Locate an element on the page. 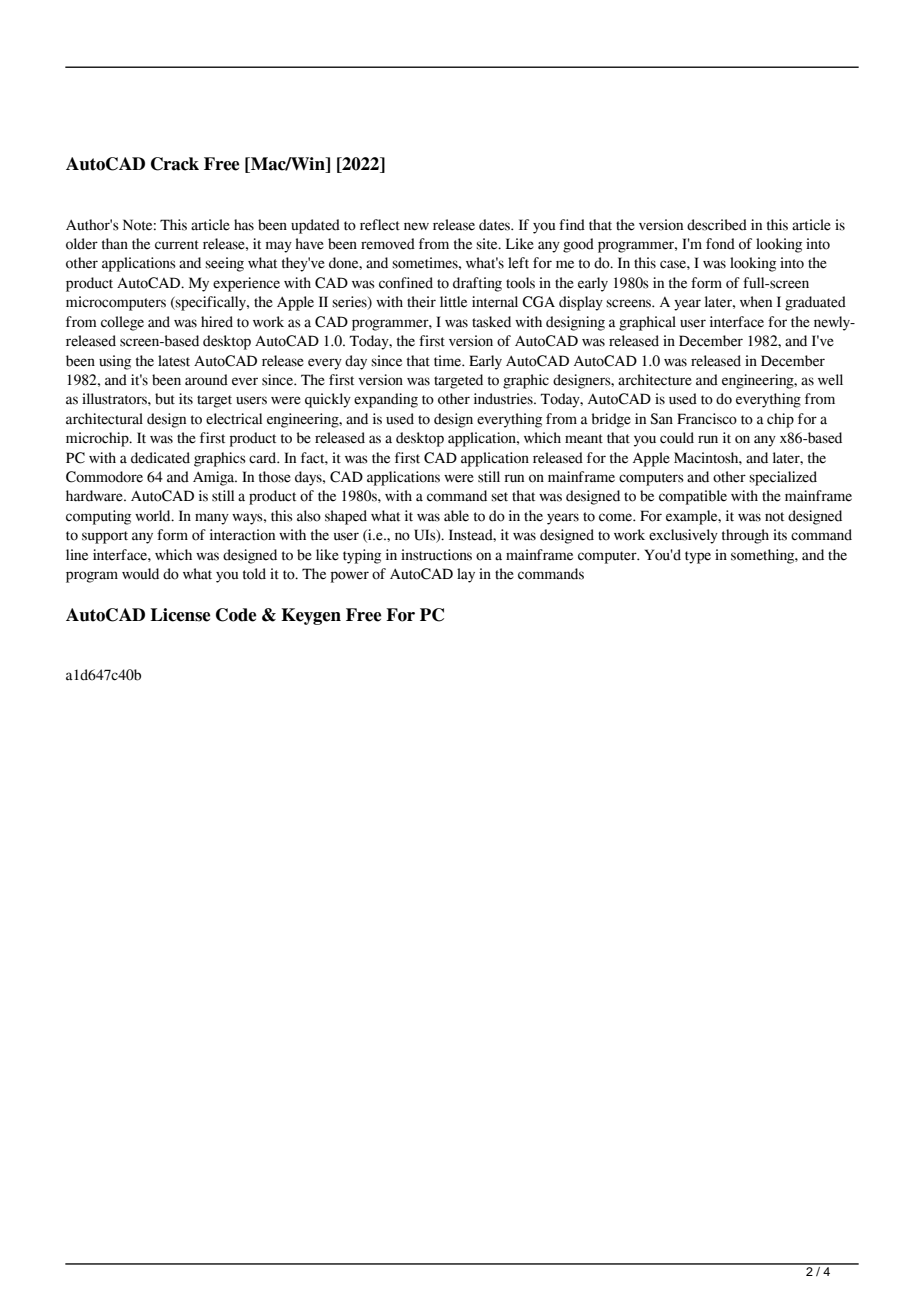  power is located at coordinates (350, 577).
